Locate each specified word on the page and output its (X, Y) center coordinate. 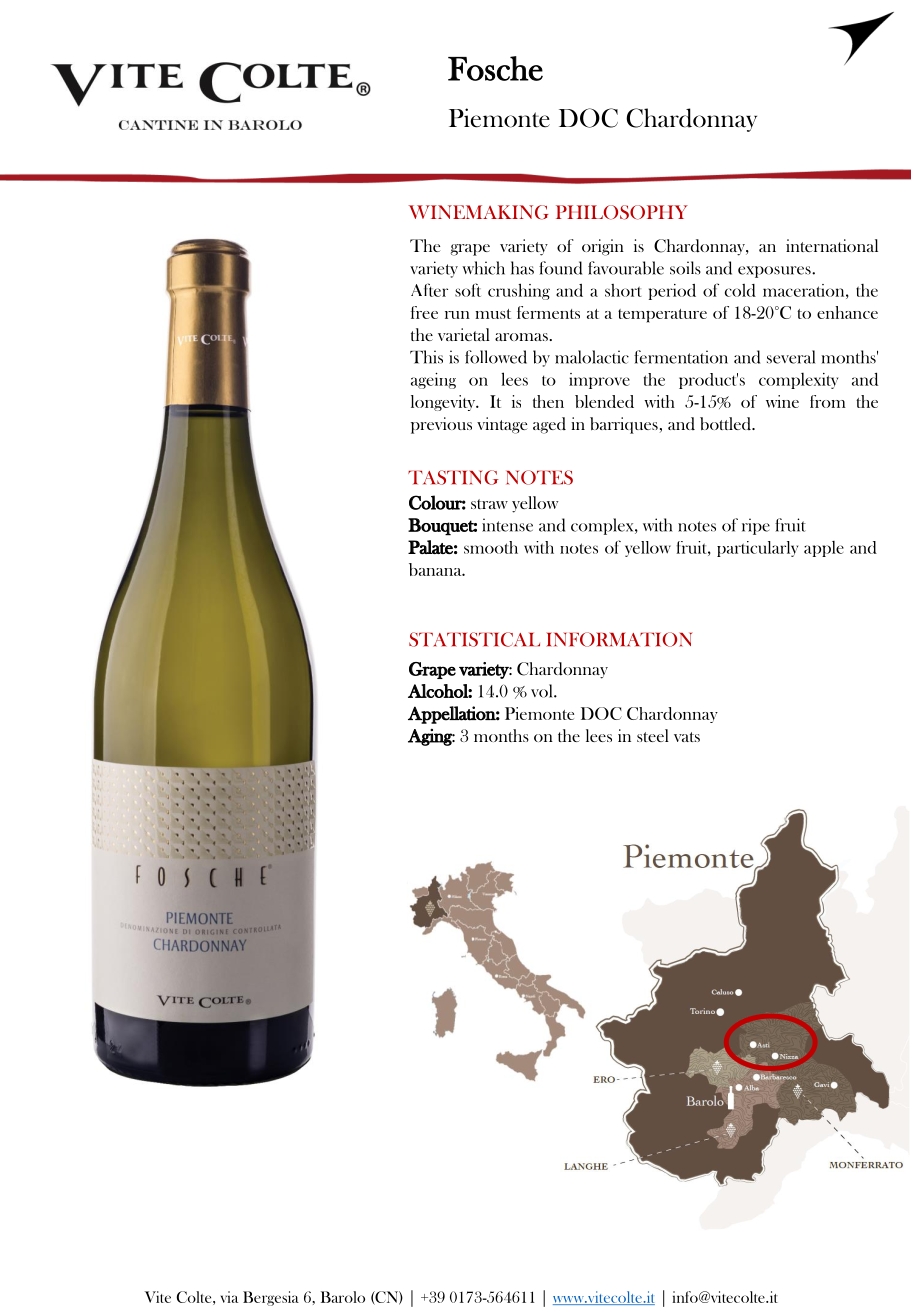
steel (653, 735)
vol (543, 691)
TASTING (453, 477)
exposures (775, 272)
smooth (491, 547)
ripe (756, 526)
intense (507, 525)
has (522, 268)
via (229, 1297)
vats (687, 737)
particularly (757, 549)
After (429, 290)
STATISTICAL (474, 639)
